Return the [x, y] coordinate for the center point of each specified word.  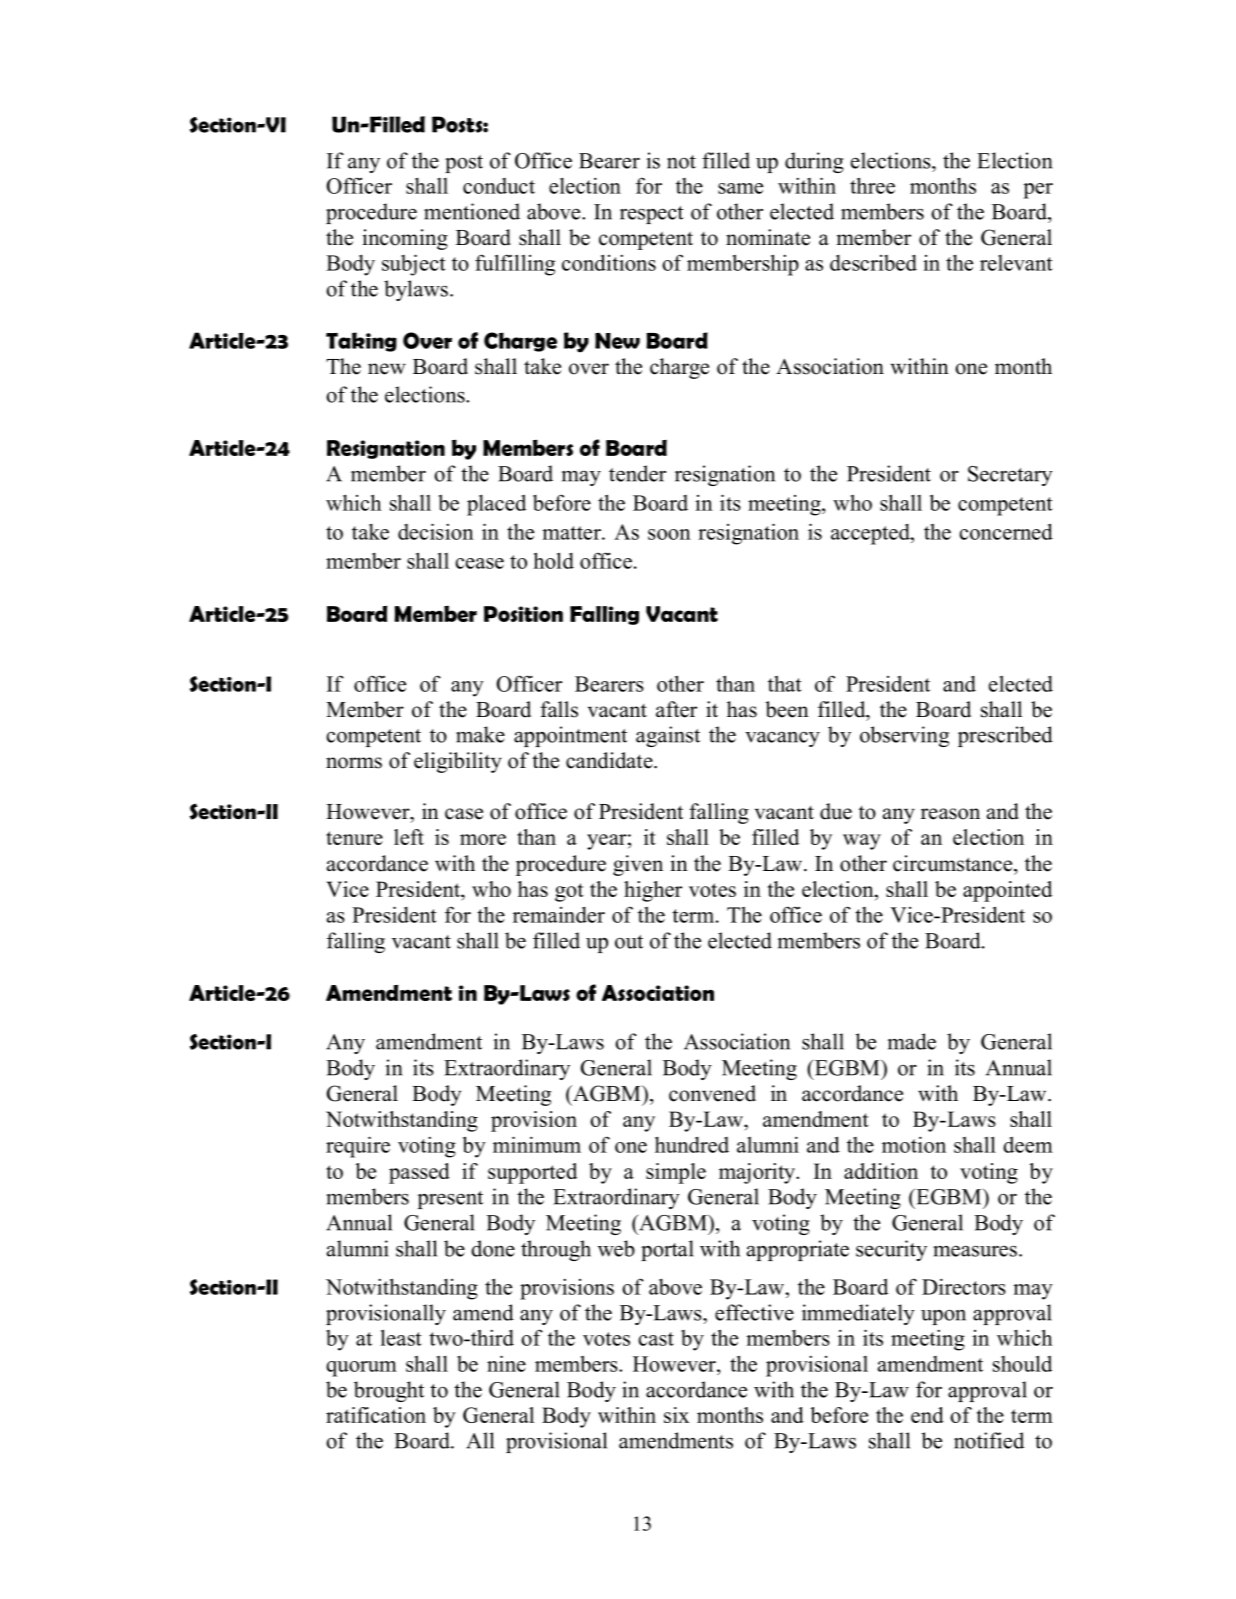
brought [389, 1391]
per [1038, 191]
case [464, 814]
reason [950, 814]
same [740, 188]
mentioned [472, 211]
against [668, 736]
